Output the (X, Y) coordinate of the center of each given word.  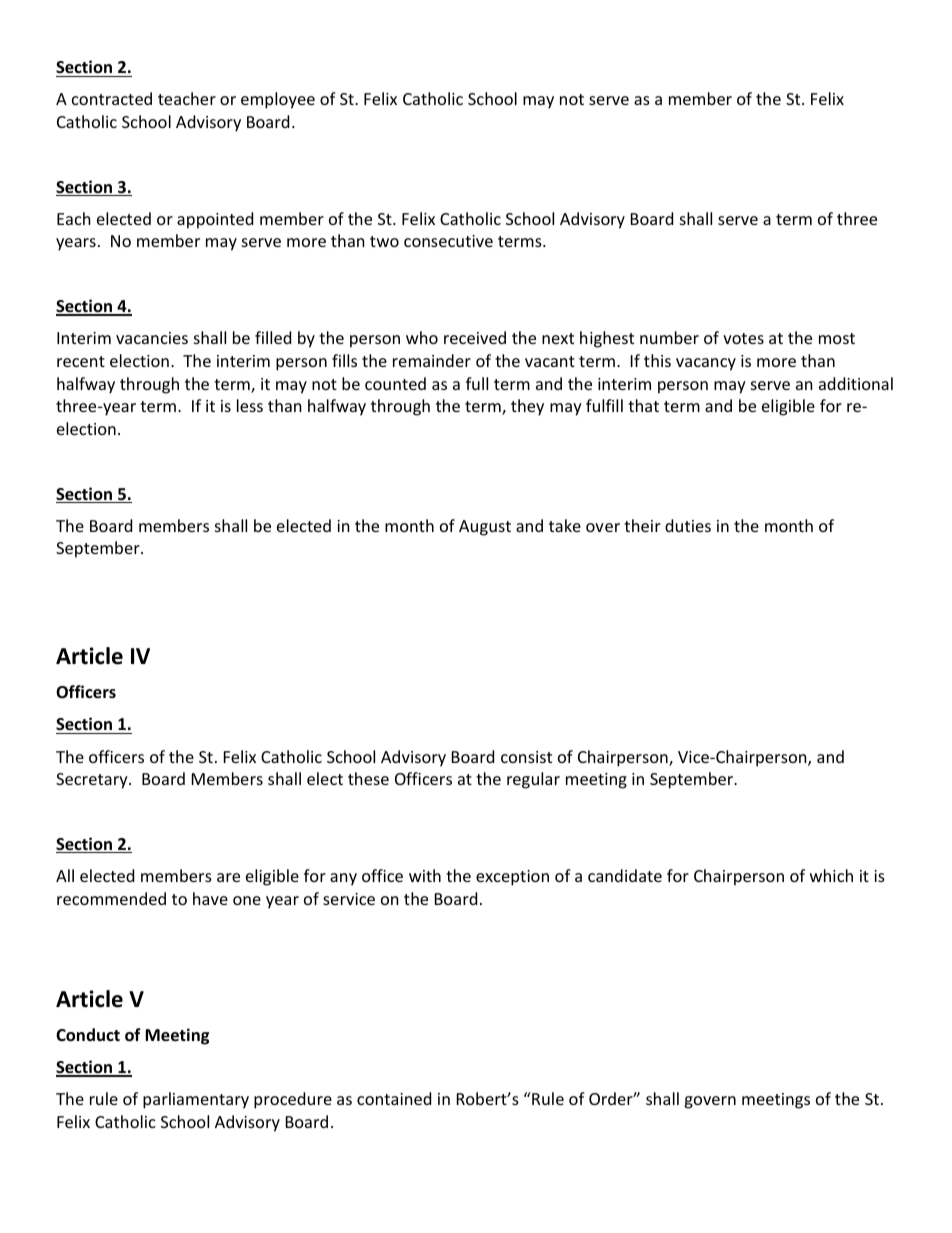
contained (394, 1098)
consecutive (448, 241)
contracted (112, 98)
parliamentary (196, 1100)
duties (688, 525)
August (485, 528)
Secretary (93, 781)
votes (743, 338)
